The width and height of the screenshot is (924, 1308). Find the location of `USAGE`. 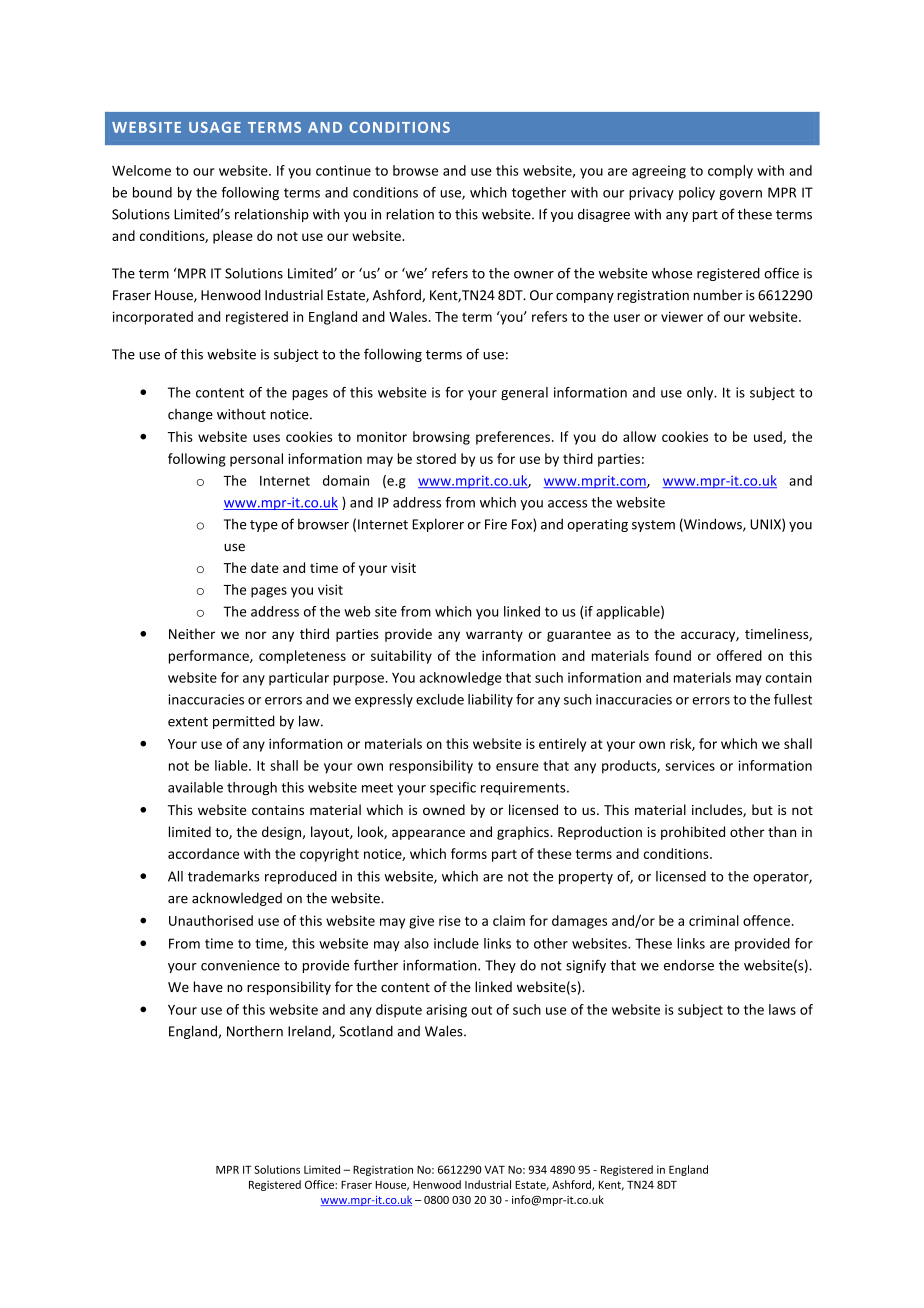

USAGE is located at coordinates (215, 127).
